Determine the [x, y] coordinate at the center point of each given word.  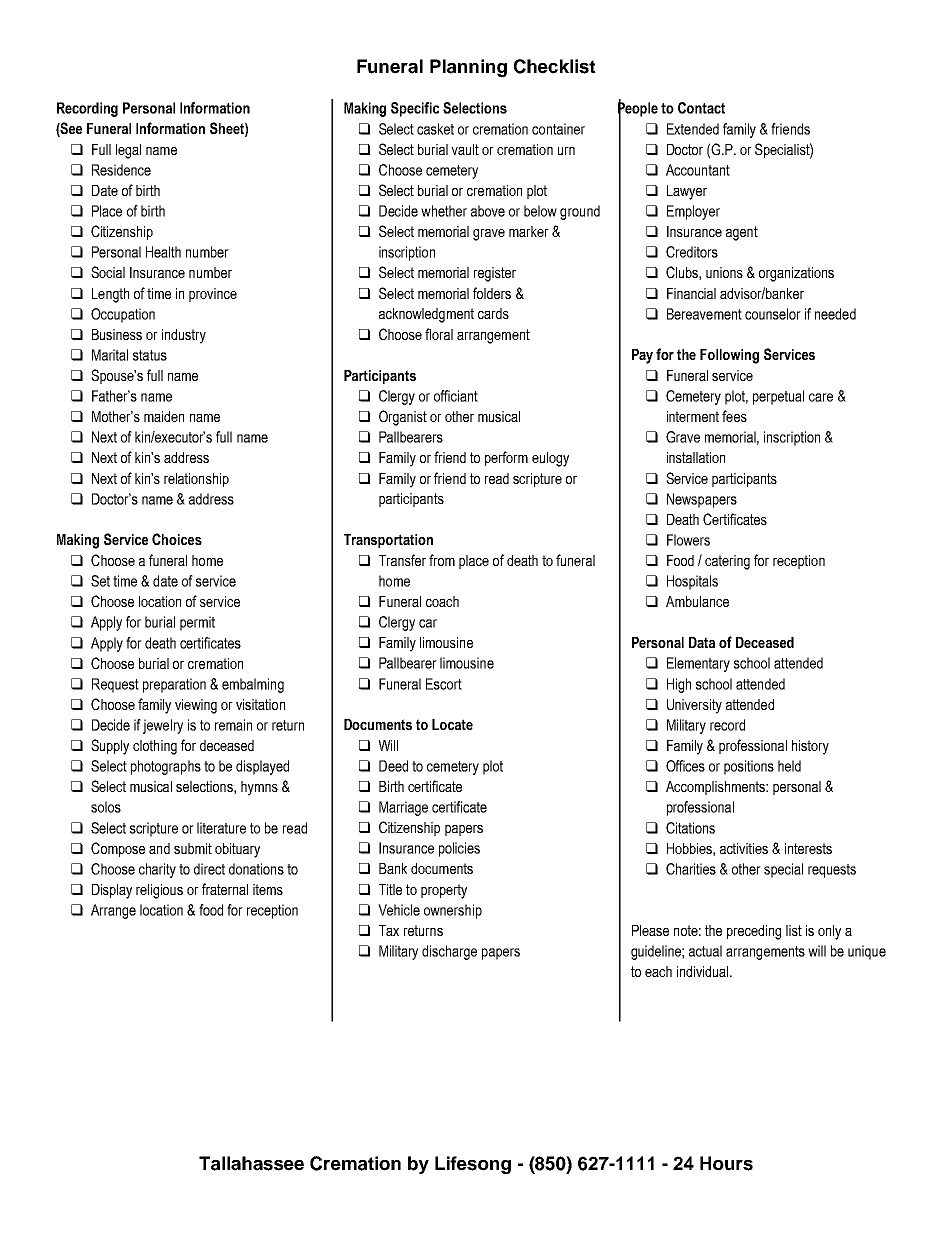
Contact [701, 108]
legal [128, 151]
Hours [726, 1163]
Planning [468, 68]
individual [704, 971]
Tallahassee [251, 1163]
